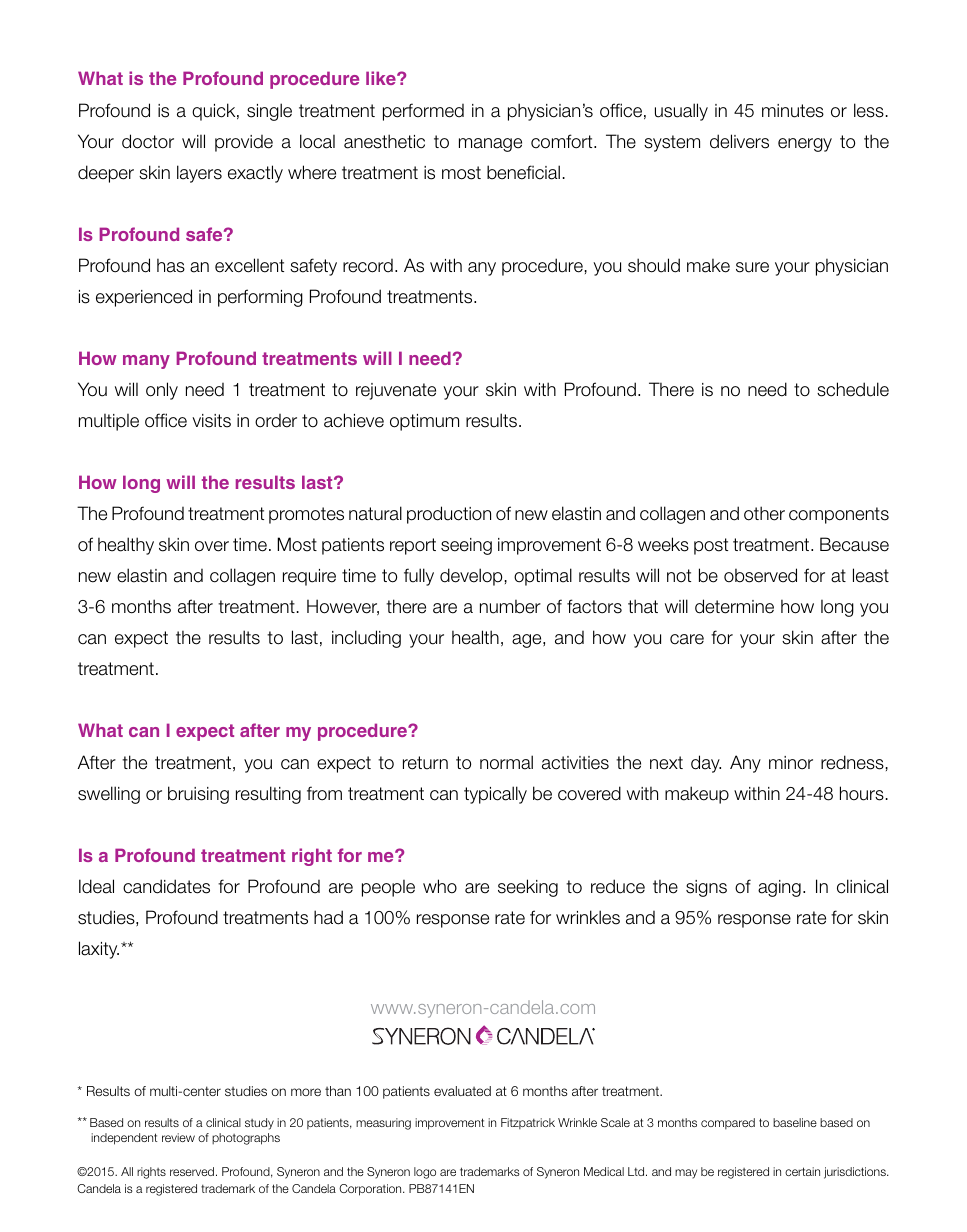  Describe the element at coordinates (764, 513) in the screenshot. I see `other` at that location.
